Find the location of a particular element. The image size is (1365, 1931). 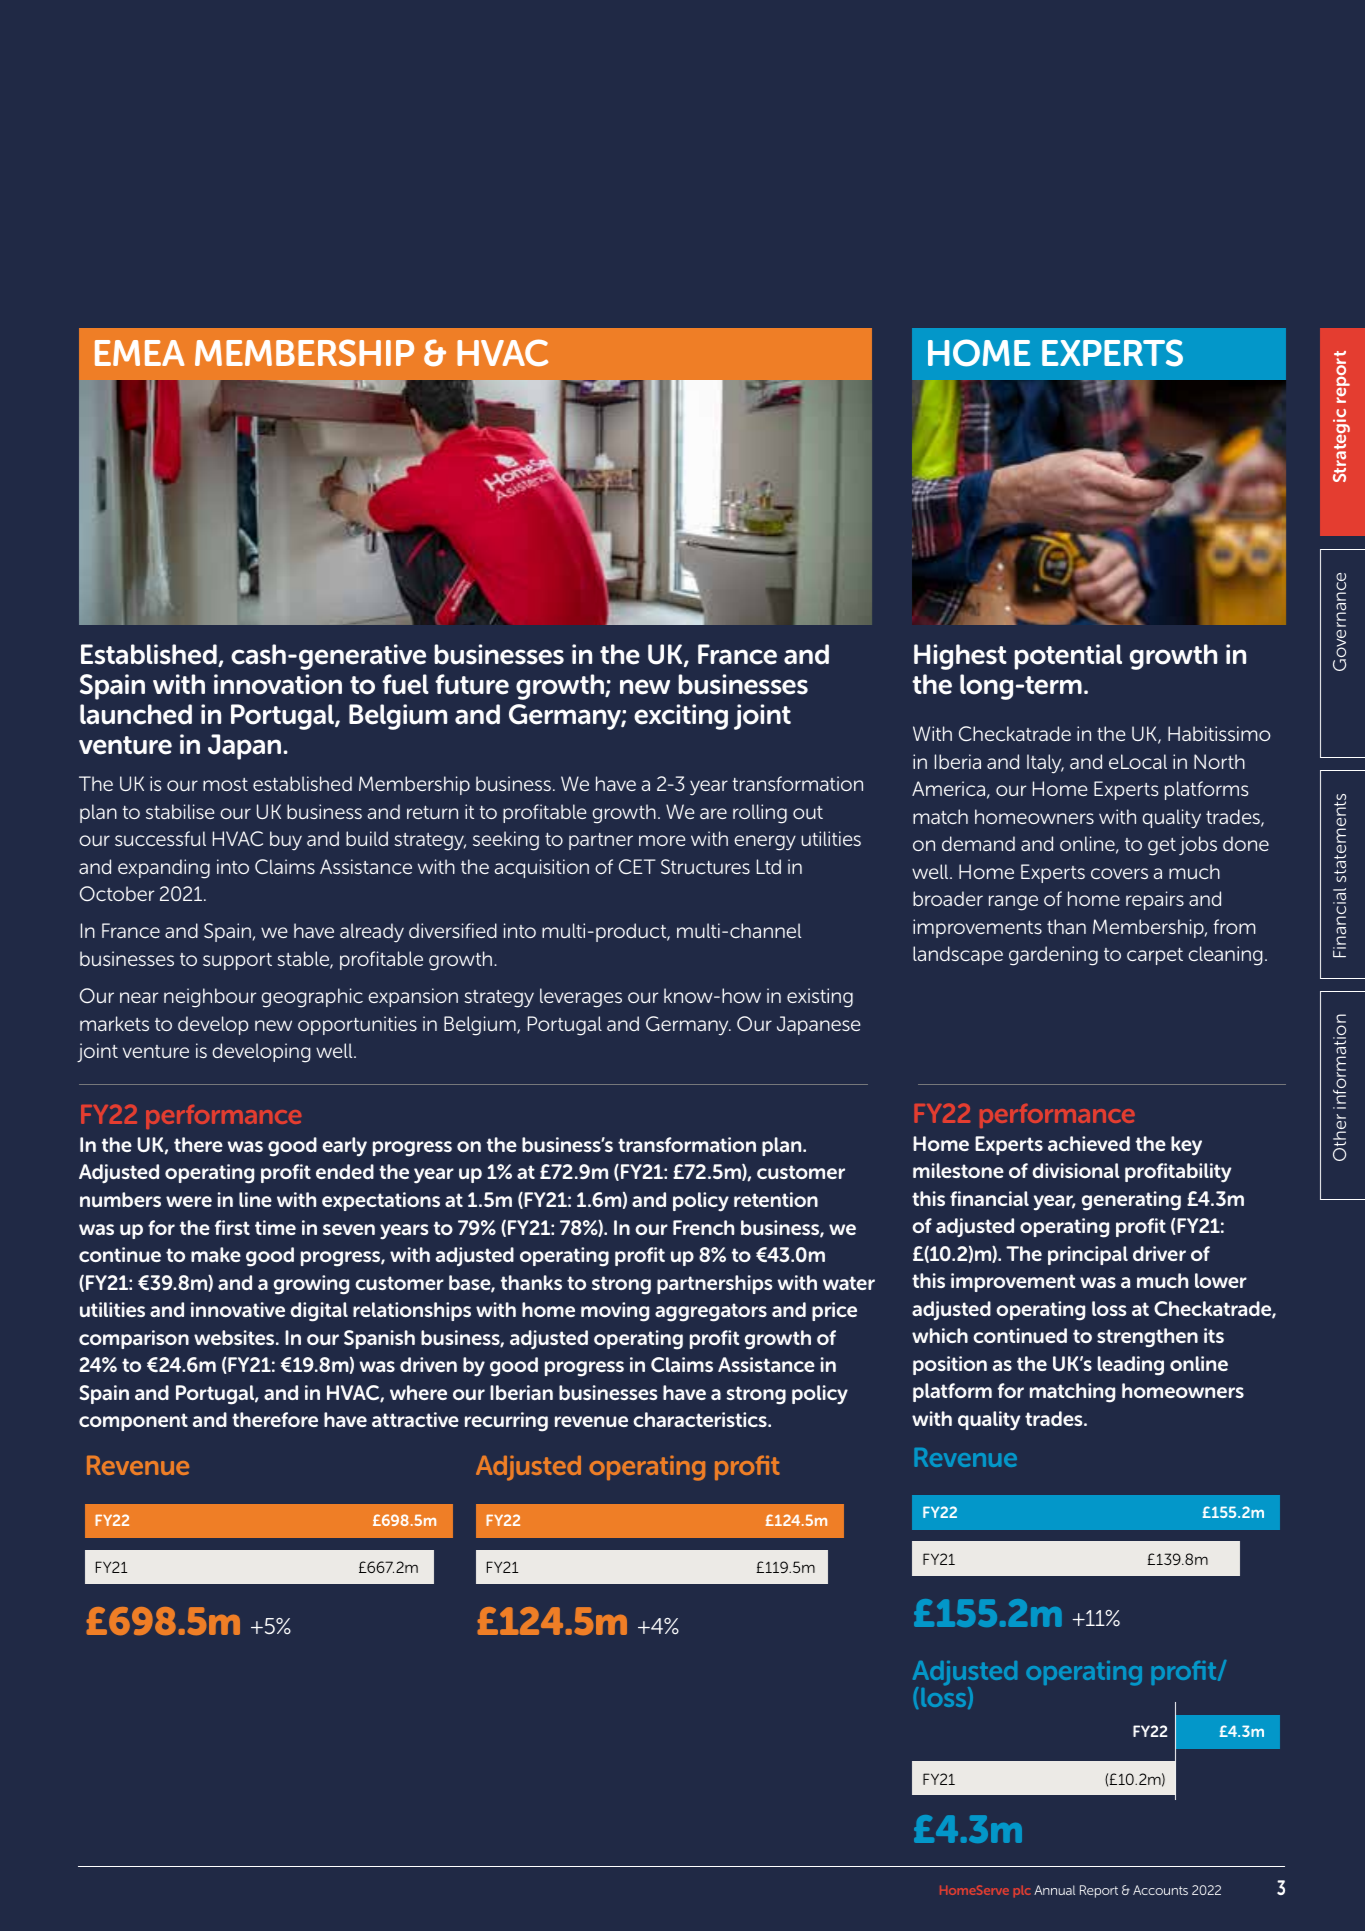

potential is located at coordinates (1068, 657).
